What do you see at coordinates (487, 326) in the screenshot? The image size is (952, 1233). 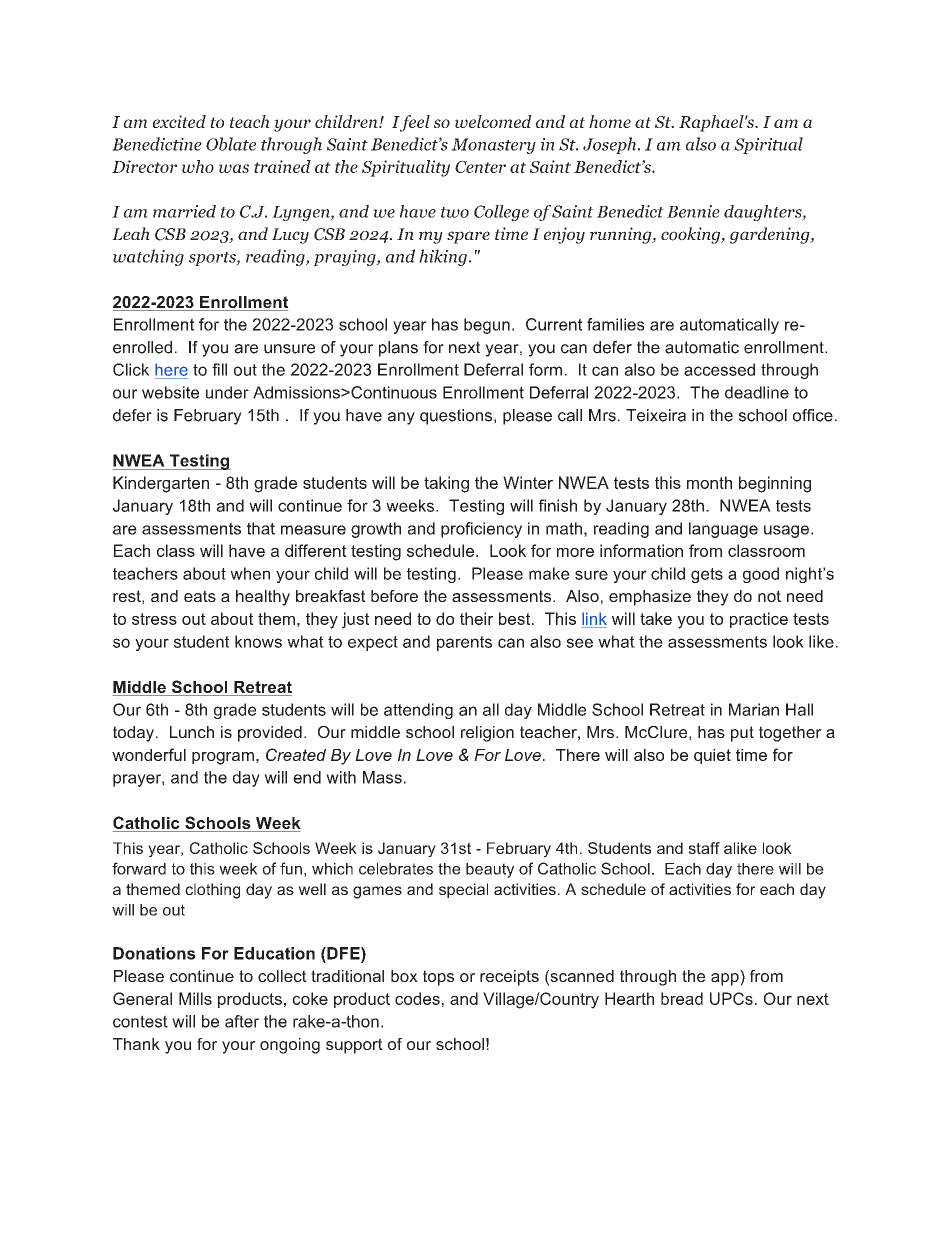 I see `begun` at bounding box center [487, 326].
